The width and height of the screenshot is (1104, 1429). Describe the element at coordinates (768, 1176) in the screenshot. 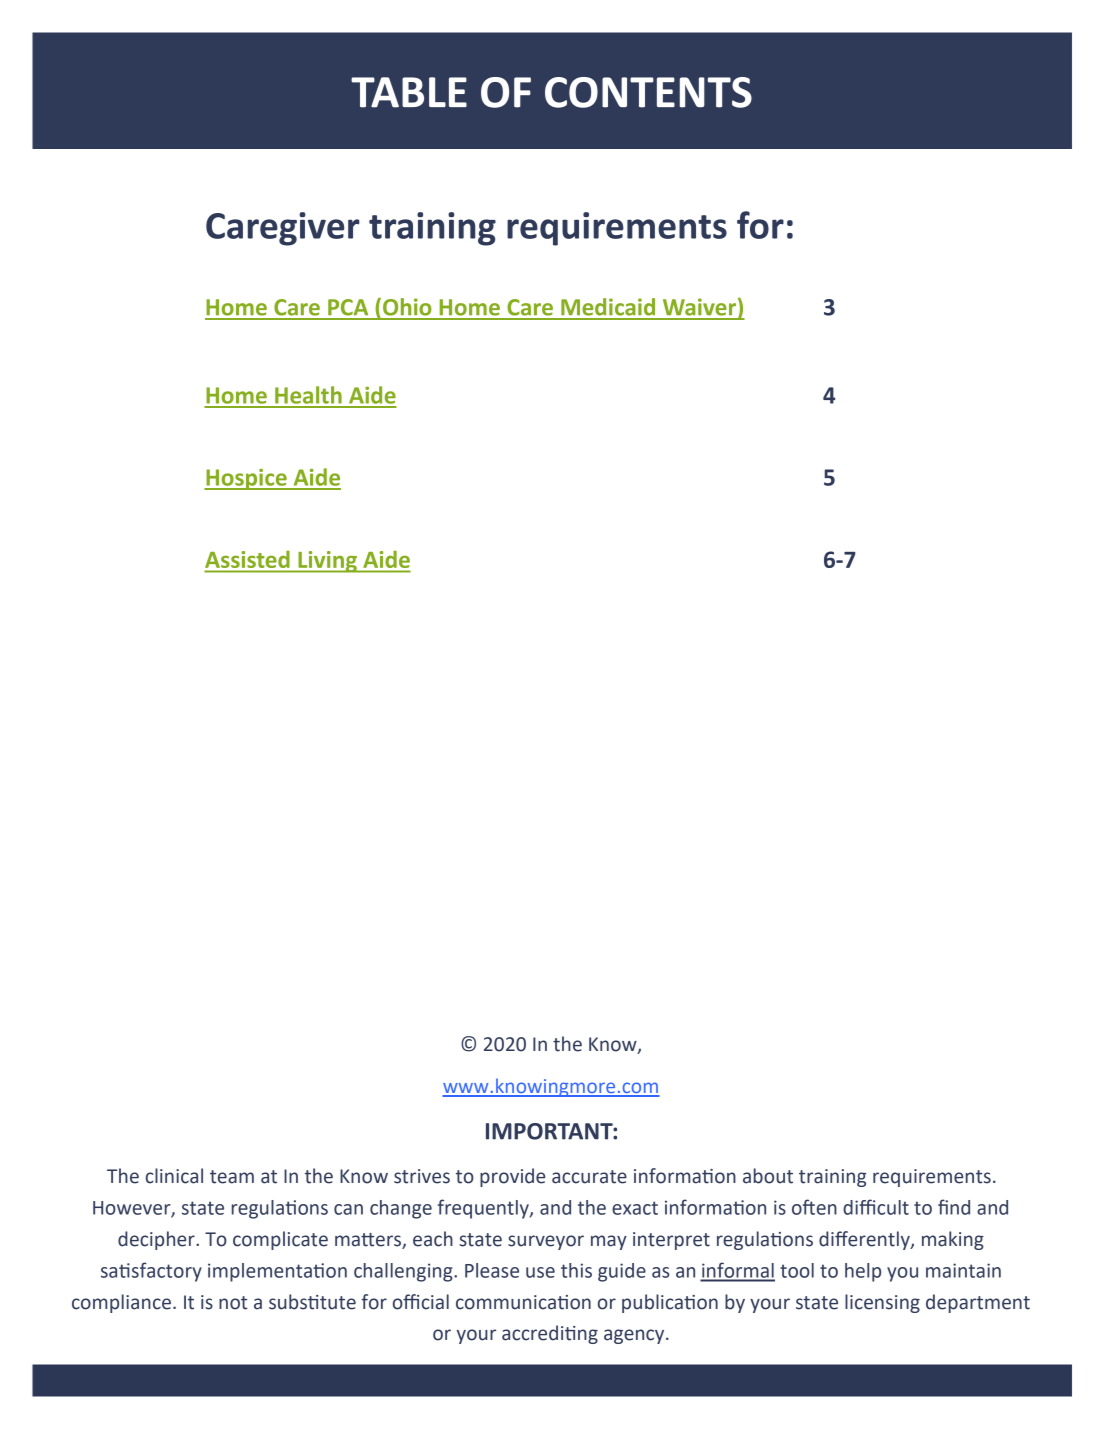

I see `about` at that location.
